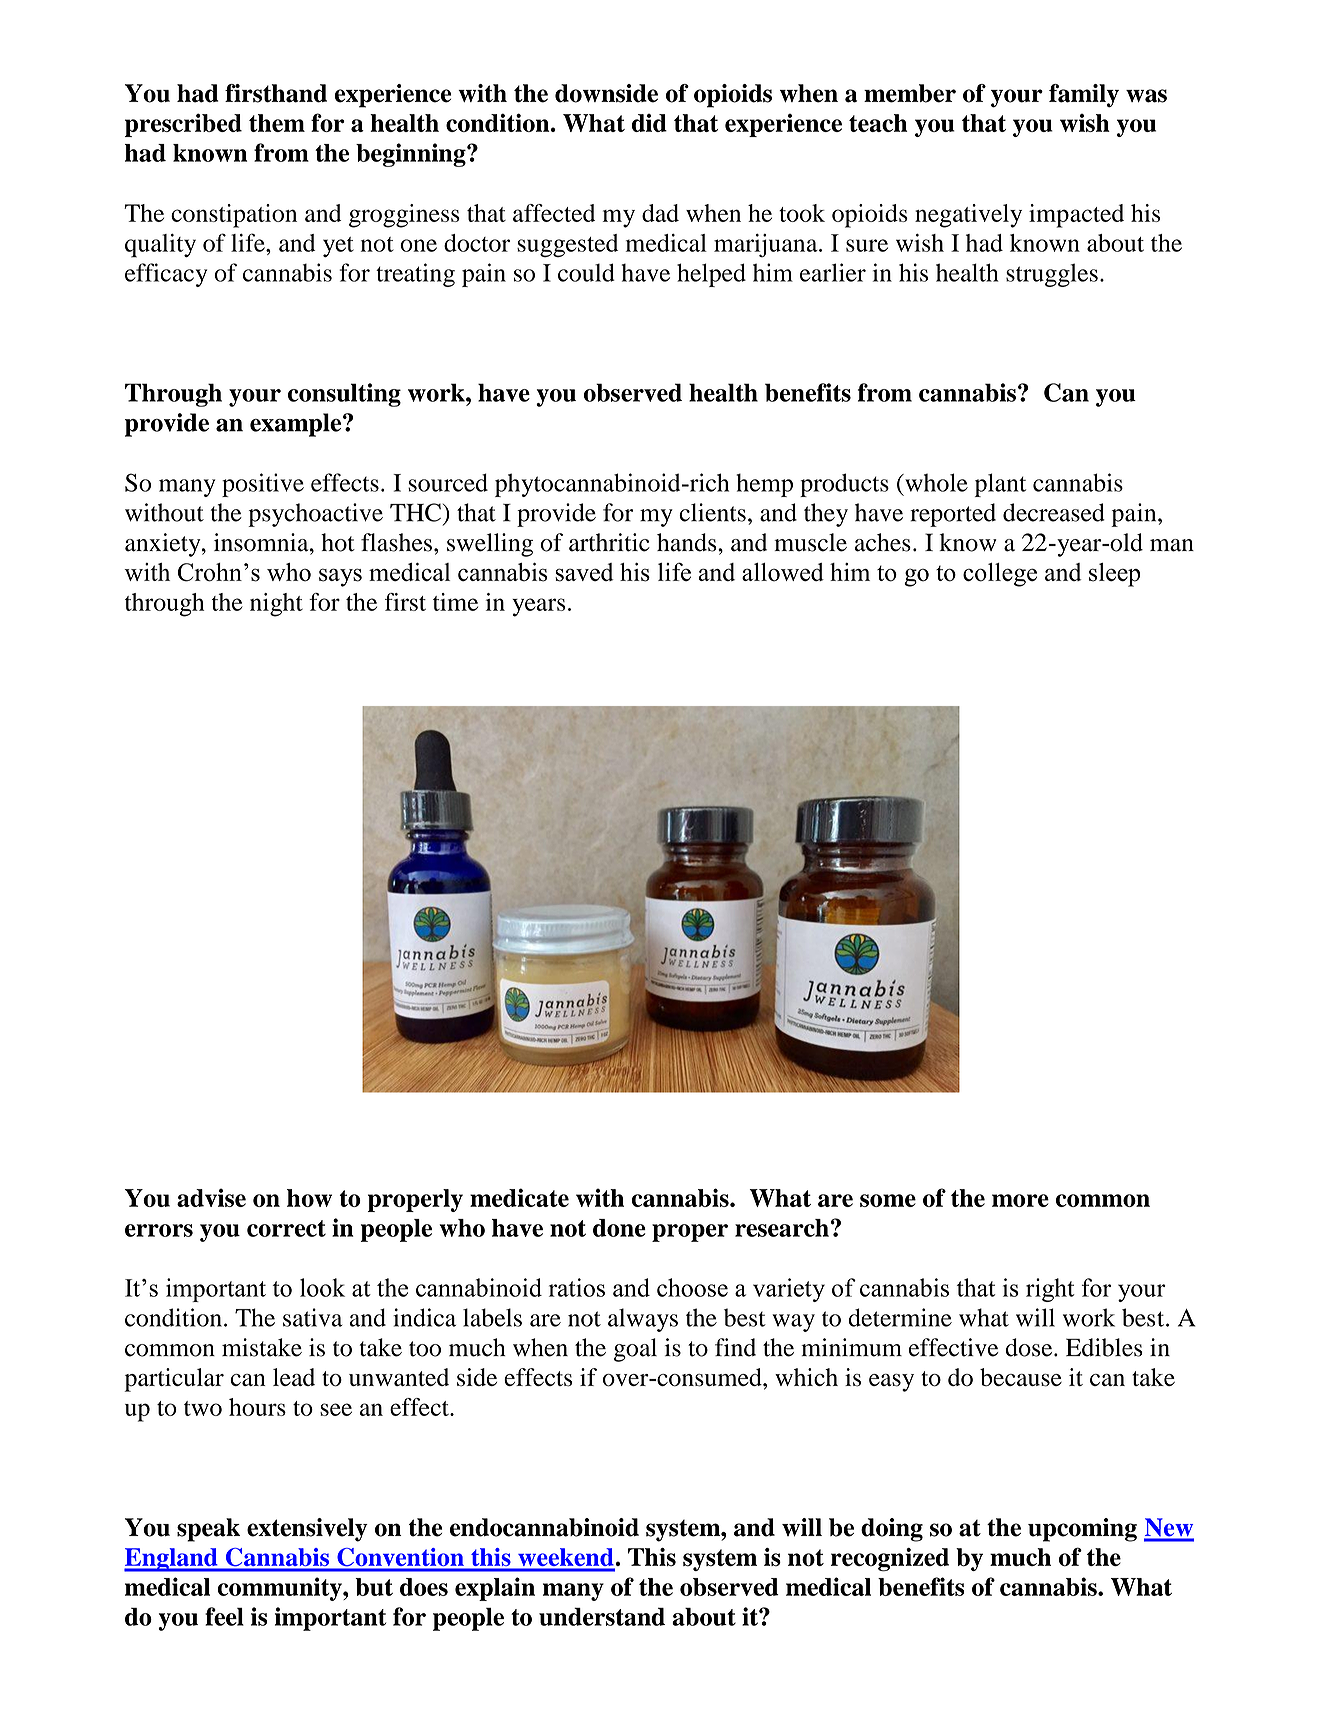 The height and width of the screenshot is (1711, 1322). Describe the element at coordinates (584, 572) in the screenshot. I see `saved` at that location.
